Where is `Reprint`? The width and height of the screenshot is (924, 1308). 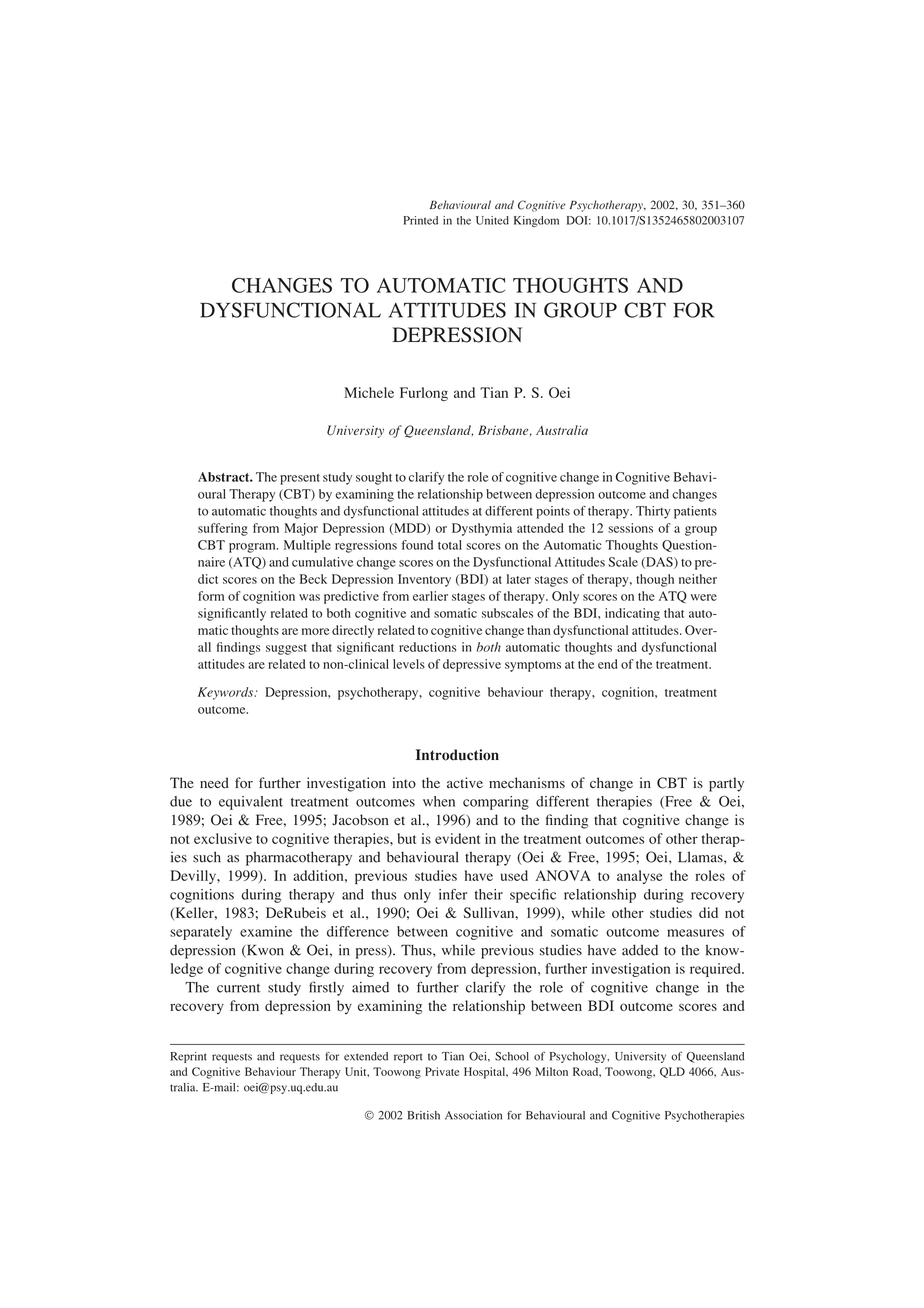
Reprint is located at coordinates (188, 1057).
